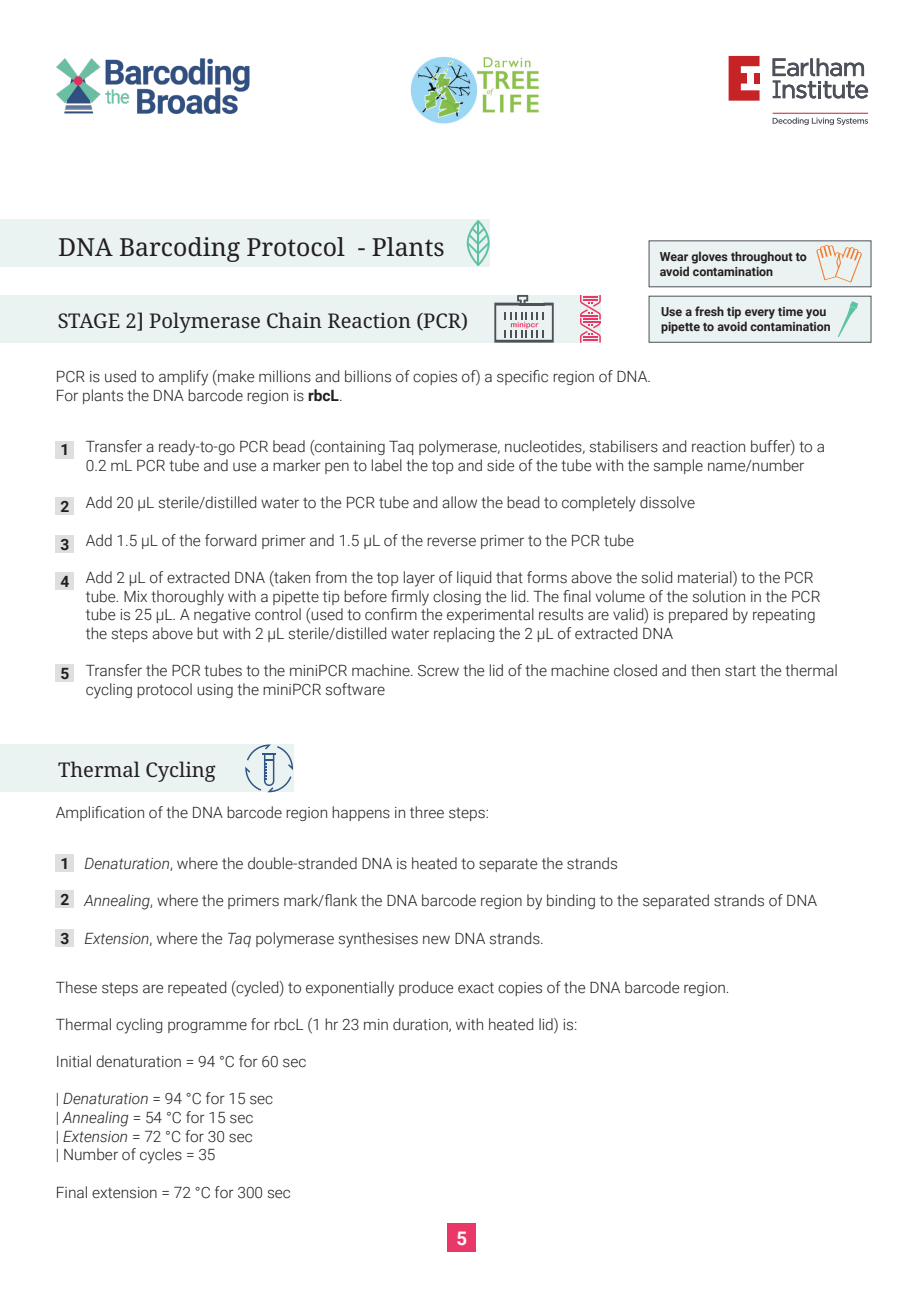 The width and height of the screenshot is (924, 1308). Describe the element at coordinates (709, 257) in the screenshot. I see `gloves` at that location.
